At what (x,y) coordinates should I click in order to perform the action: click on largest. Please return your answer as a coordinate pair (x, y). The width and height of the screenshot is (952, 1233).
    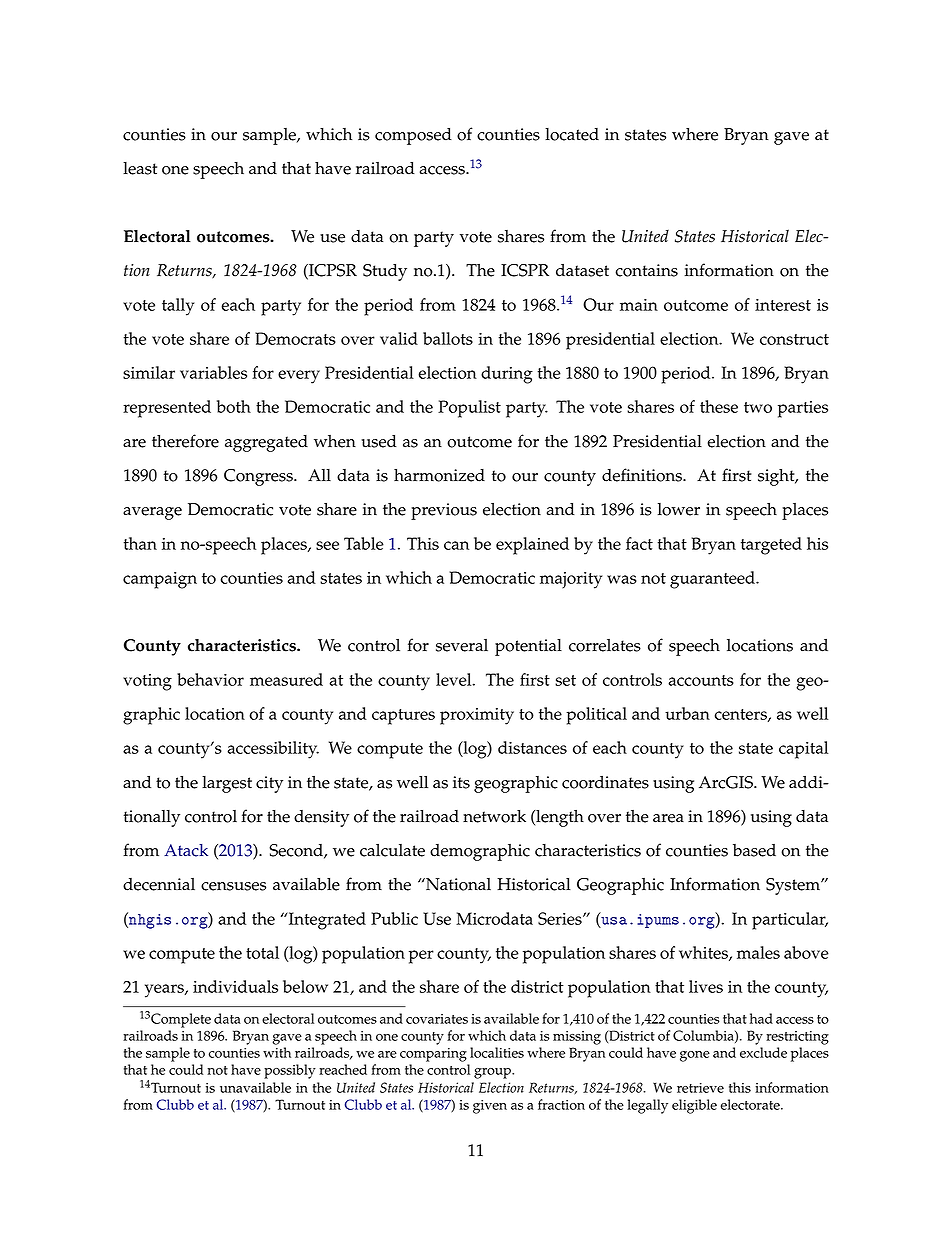
    Looking at the image, I should click on (227, 784).
